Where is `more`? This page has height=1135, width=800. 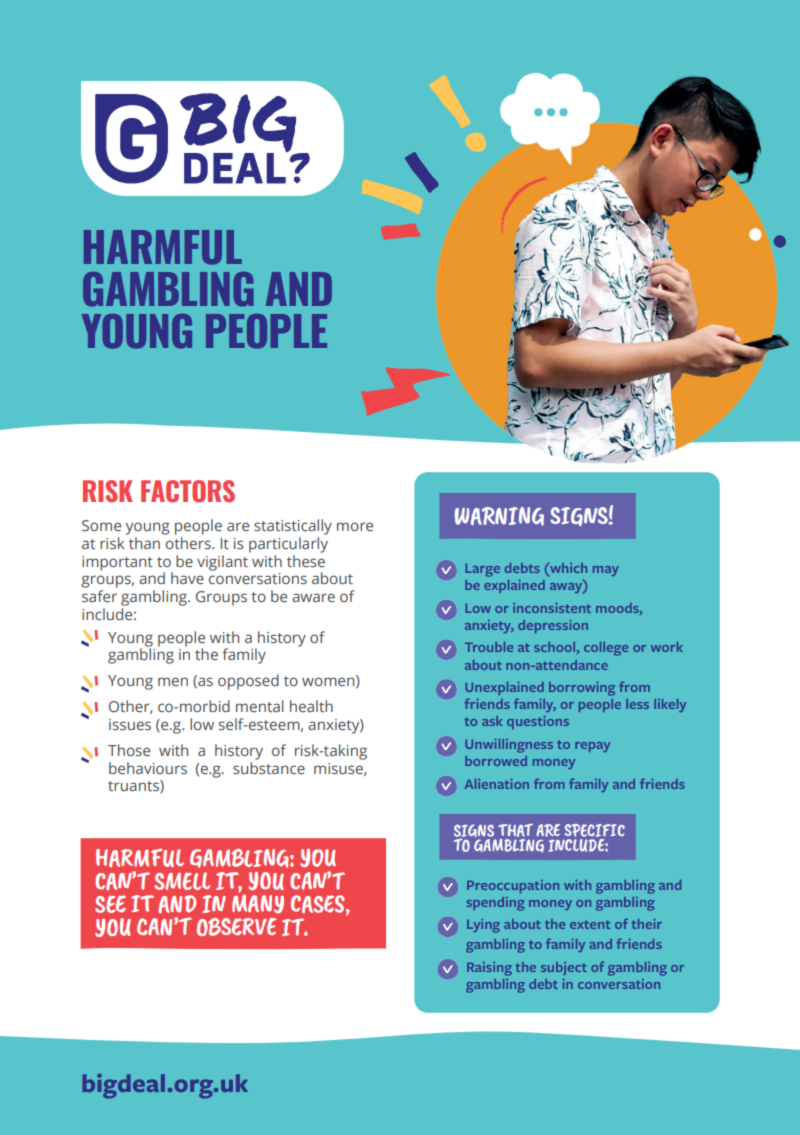 more is located at coordinates (355, 526).
